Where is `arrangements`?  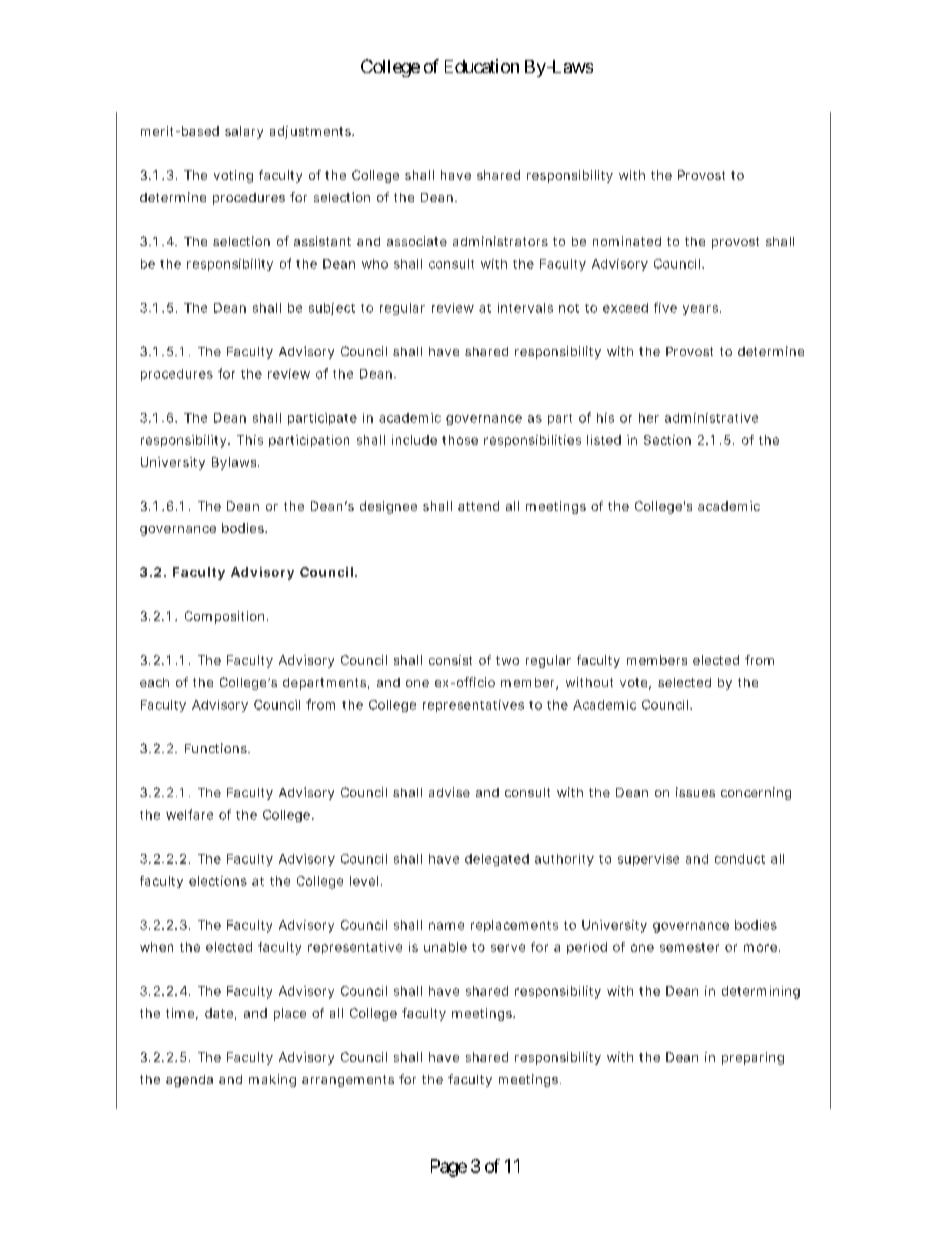
arrangements is located at coordinates (348, 1081).
